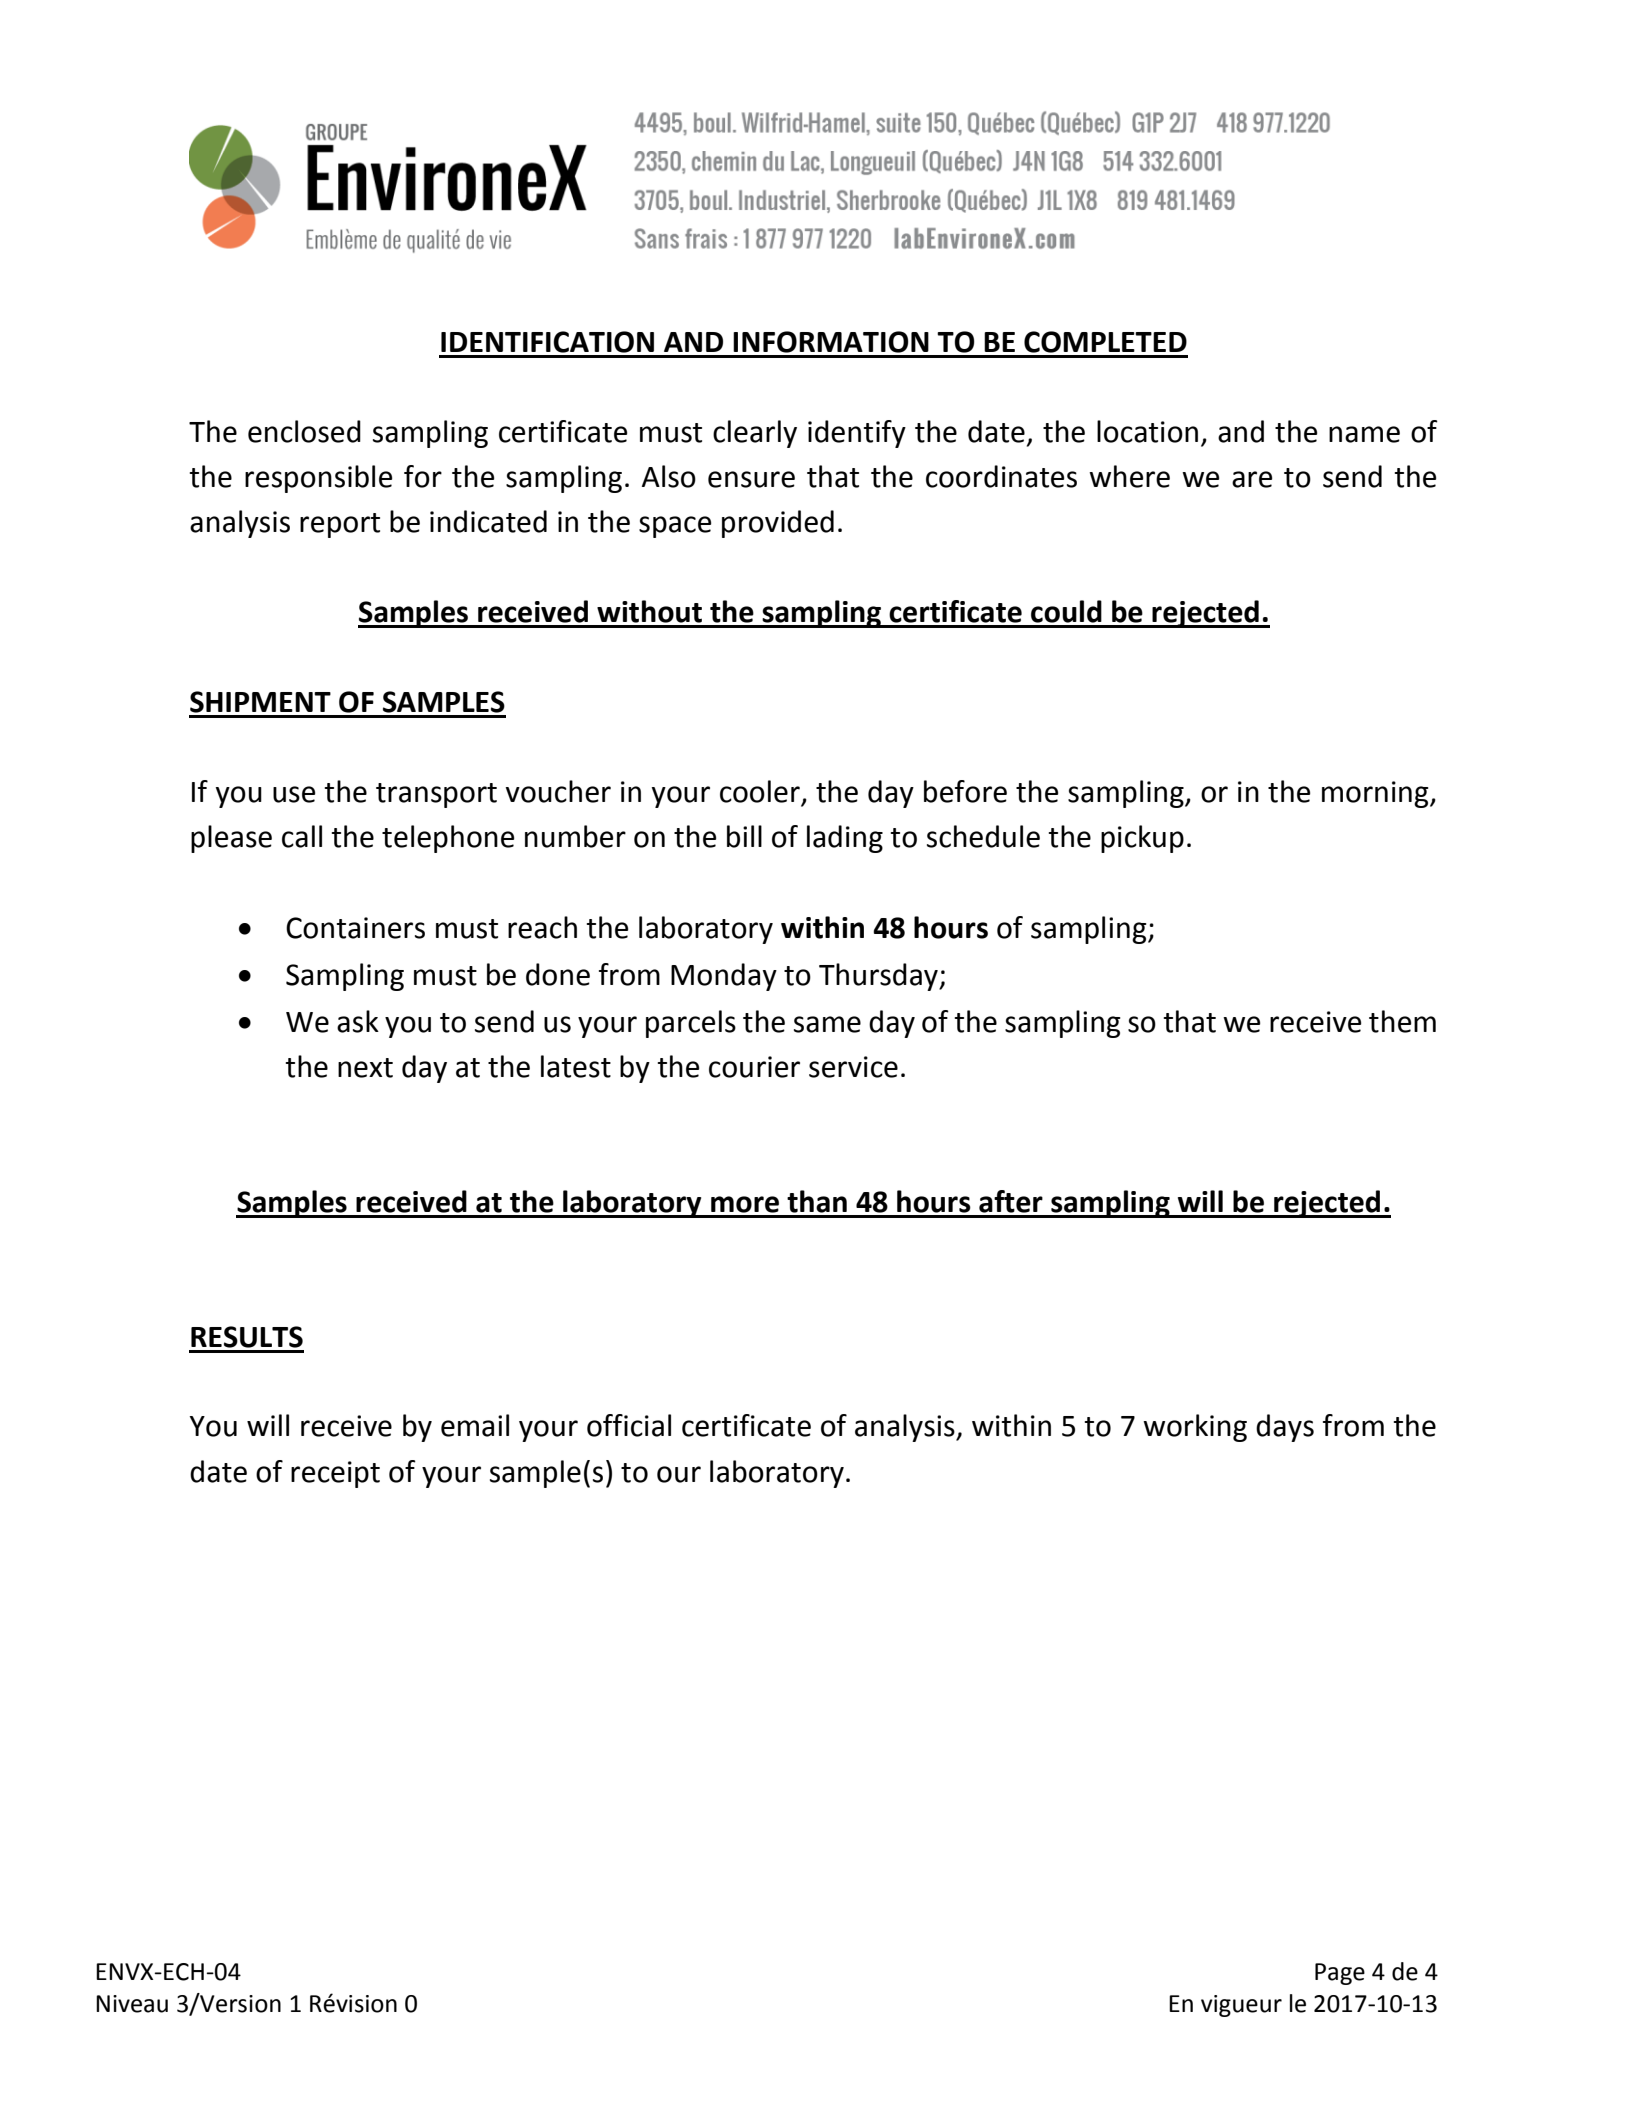 The image size is (1634, 2114). Describe the element at coordinates (319, 479) in the screenshot. I see `responsible` at that location.
